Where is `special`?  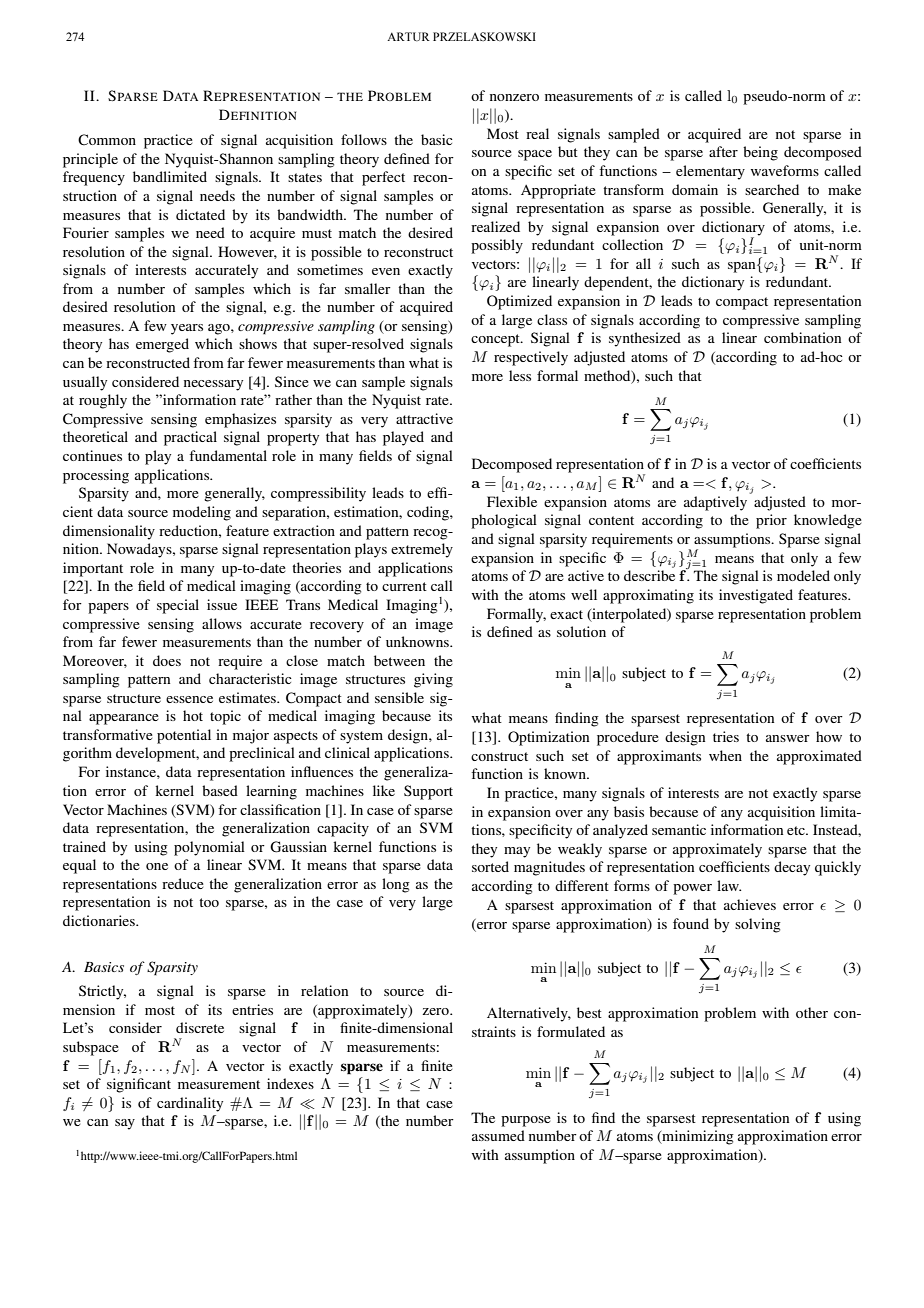 special is located at coordinates (178, 606).
